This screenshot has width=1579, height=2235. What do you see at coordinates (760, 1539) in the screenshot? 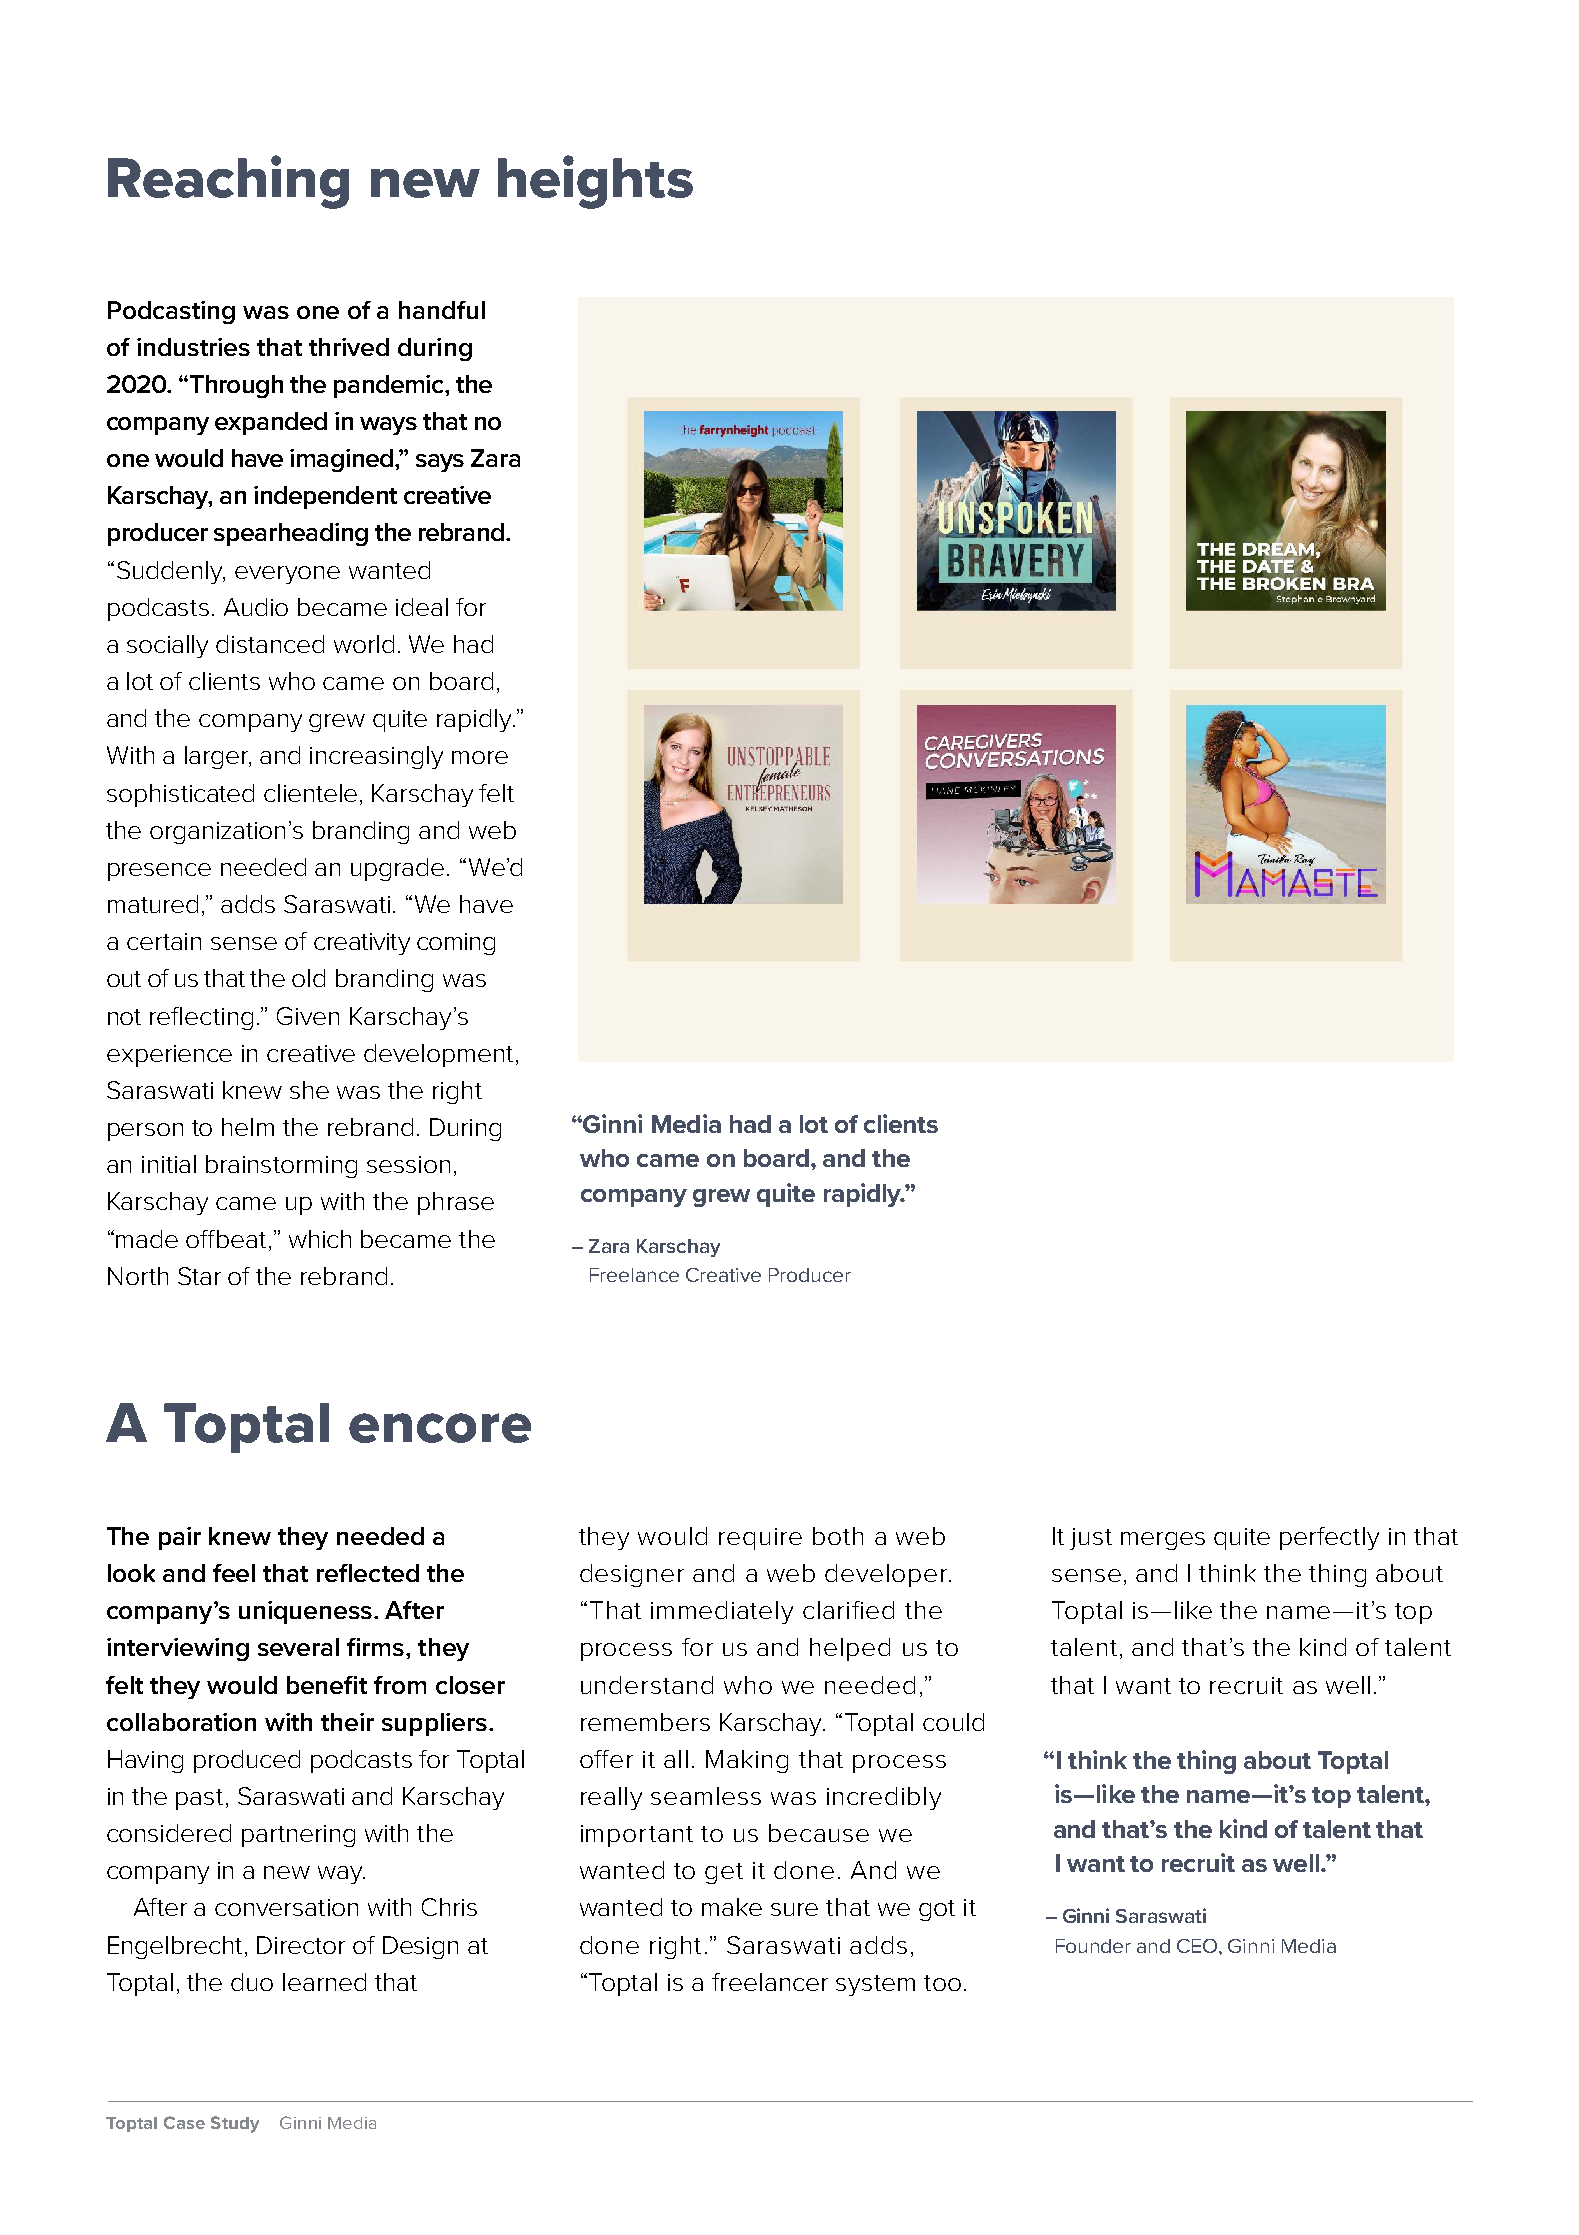
I see `require` at bounding box center [760, 1539].
